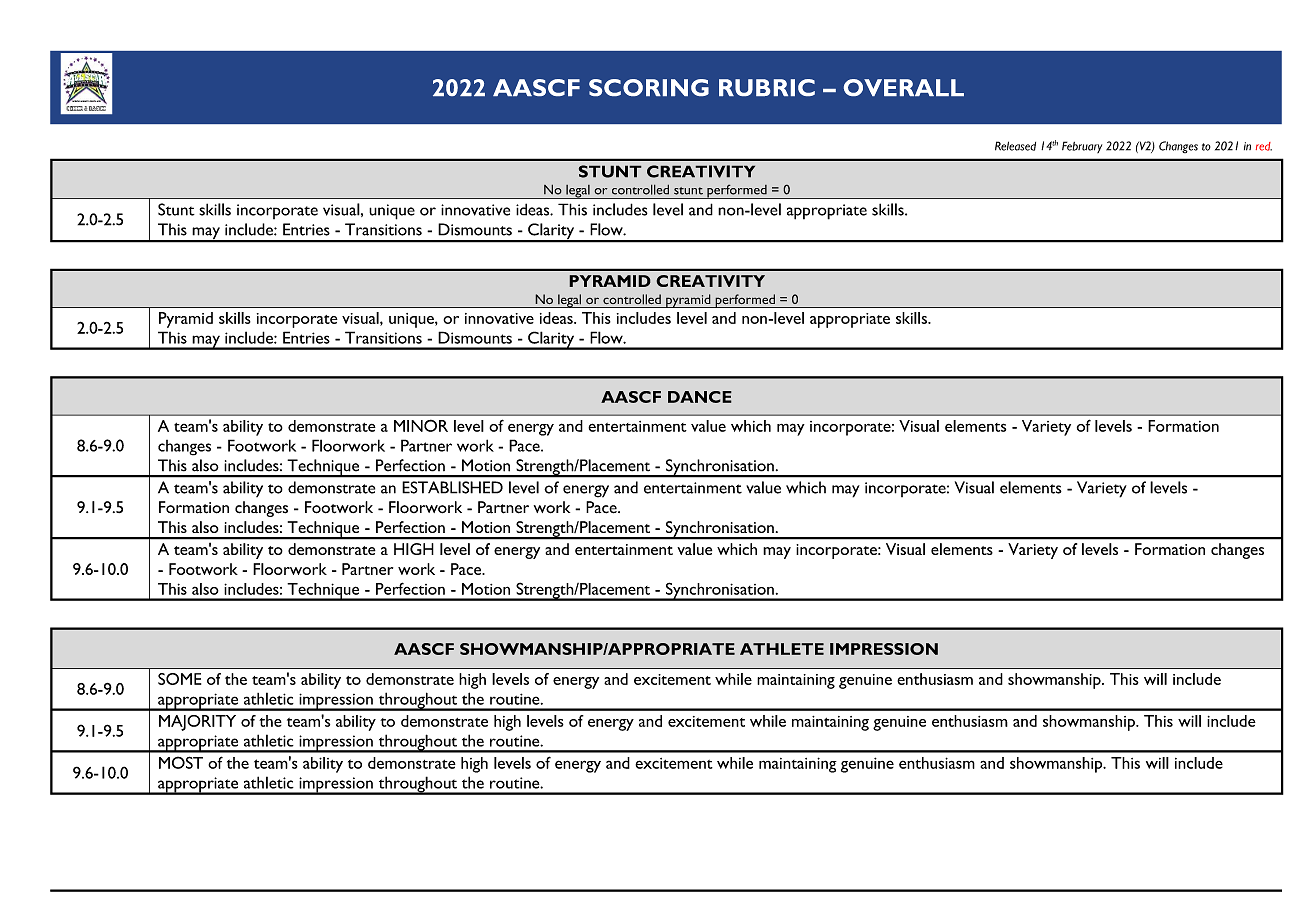 This screenshot has width=1308, height=924. I want to click on DANCE, so click(700, 397).
